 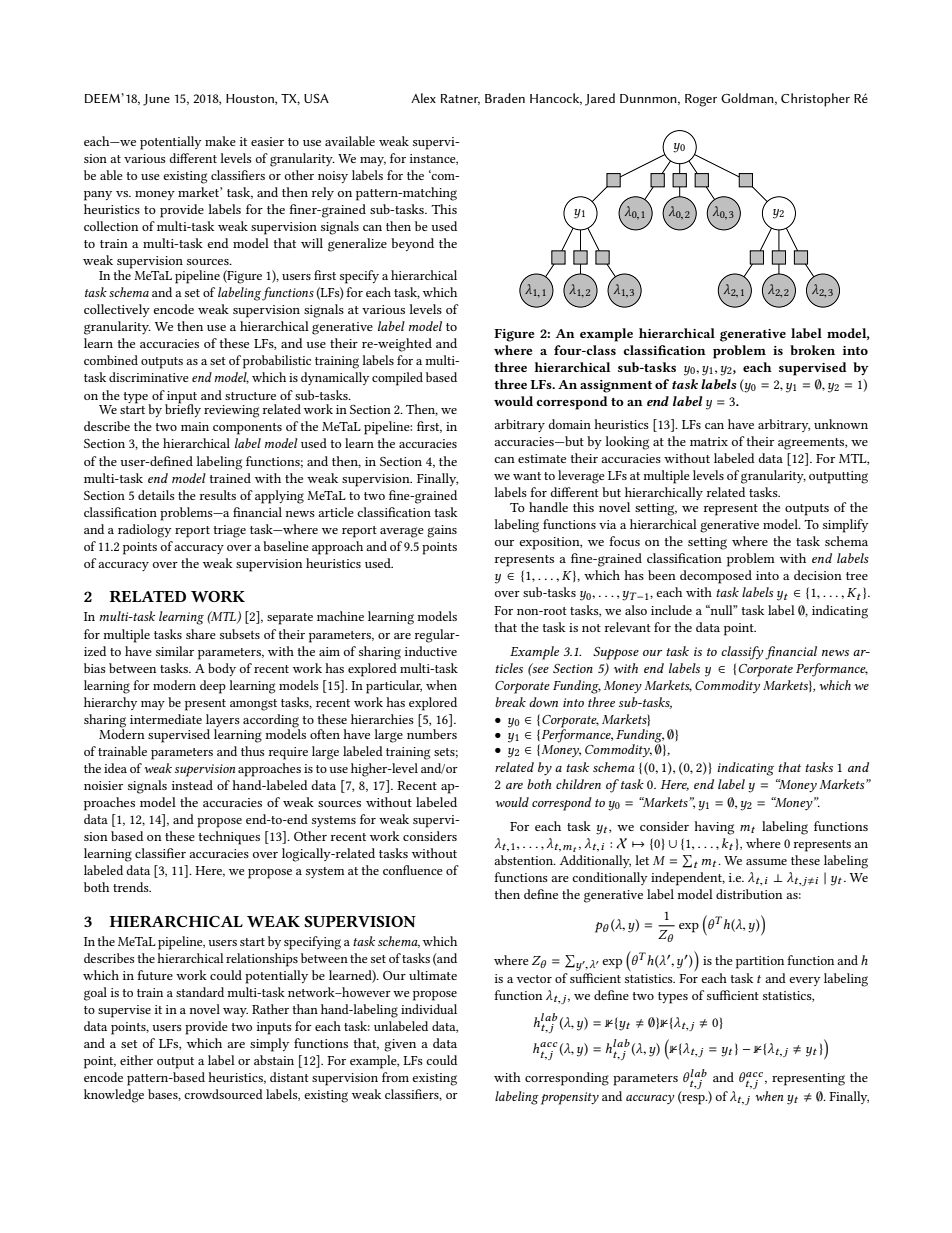 I want to click on briefly, so click(x=183, y=409).
